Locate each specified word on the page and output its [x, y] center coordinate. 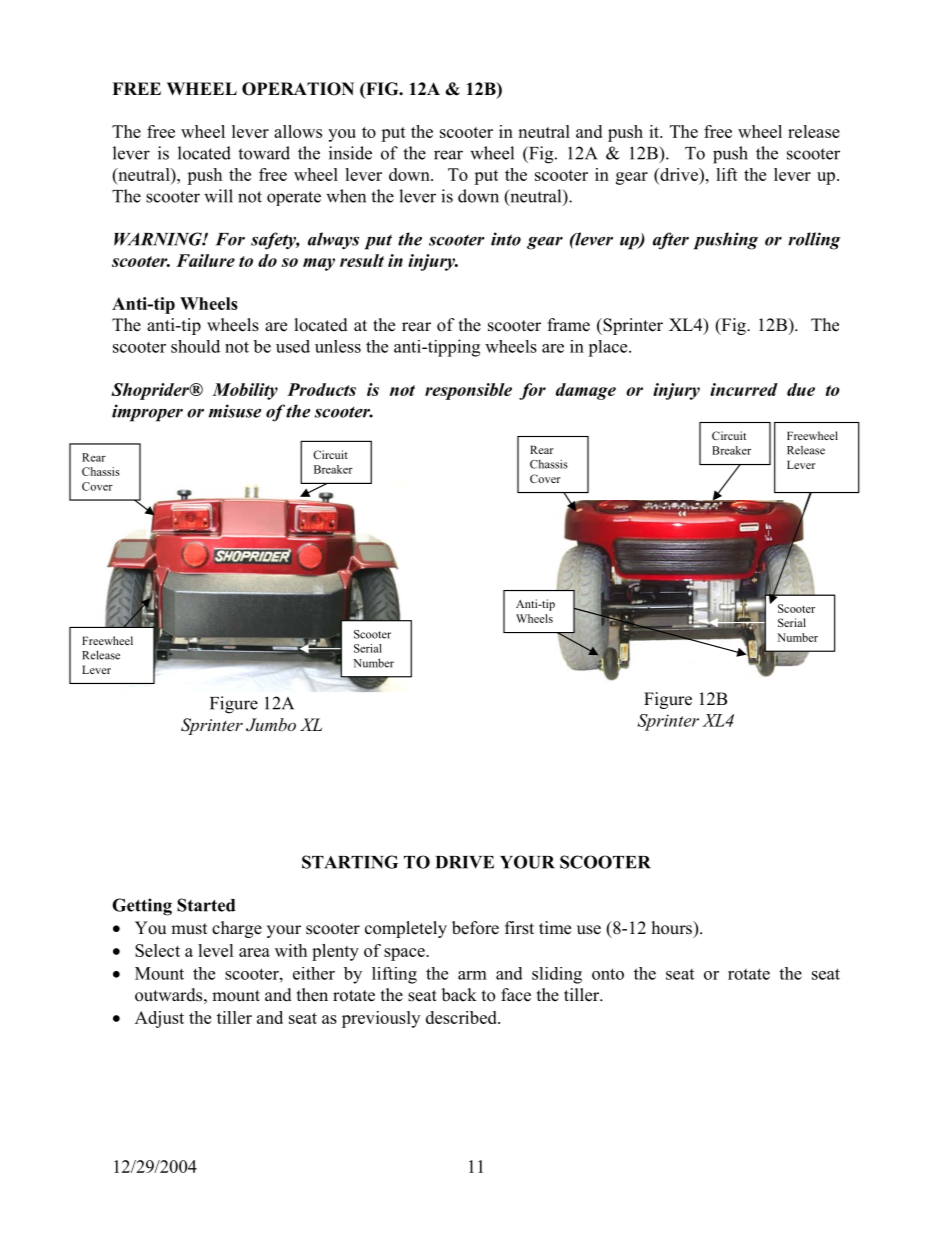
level [216, 950]
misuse [235, 411]
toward [264, 153]
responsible [468, 391]
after [671, 241]
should [195, 346]
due [801, 389]
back [459, 995]
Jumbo [271, 725]
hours [673, 928]
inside [350, 153]
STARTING [350, 862]
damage [586, 391]
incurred [744, 389]
